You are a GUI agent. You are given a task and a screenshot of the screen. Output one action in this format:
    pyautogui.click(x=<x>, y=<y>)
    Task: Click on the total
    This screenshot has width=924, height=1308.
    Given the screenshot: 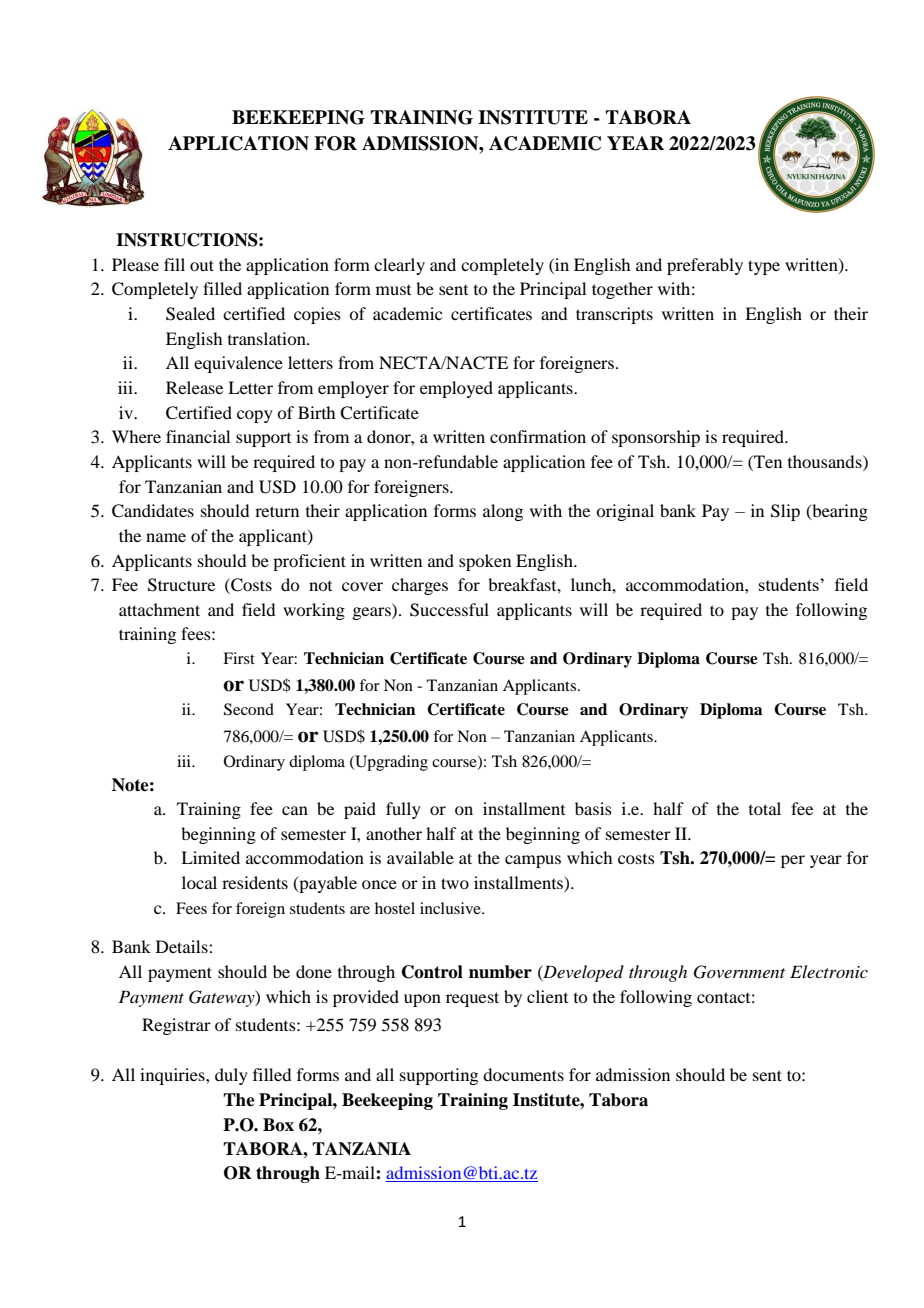 What is the action you would take?
    pyautogui.click(x=765, y=808)
